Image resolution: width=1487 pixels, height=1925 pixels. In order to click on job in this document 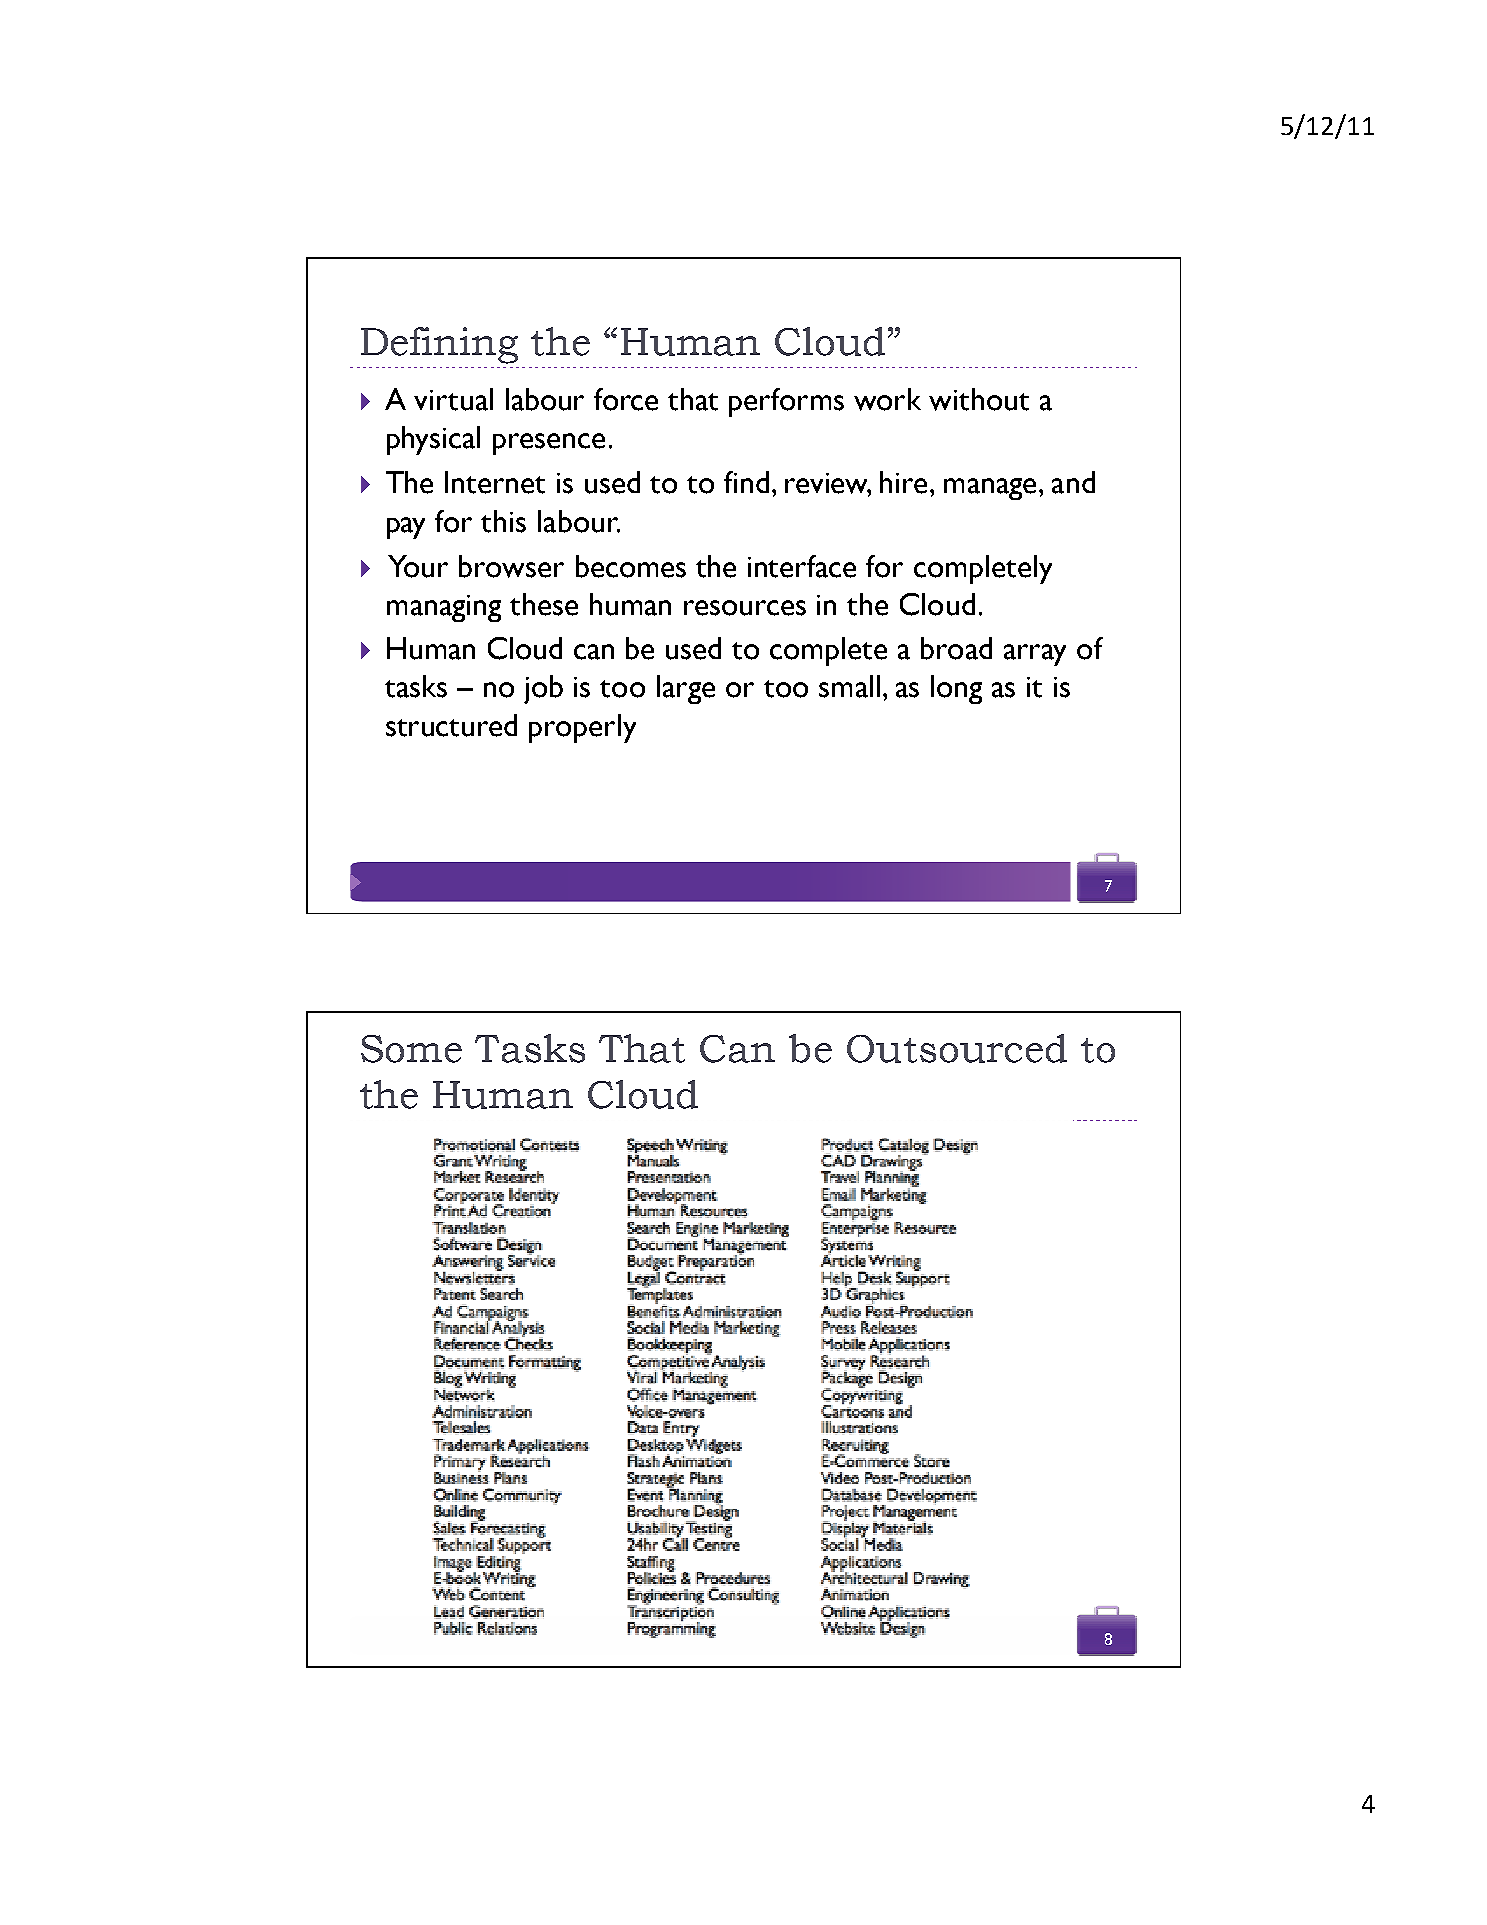, I will do `click(543, 689)`.
